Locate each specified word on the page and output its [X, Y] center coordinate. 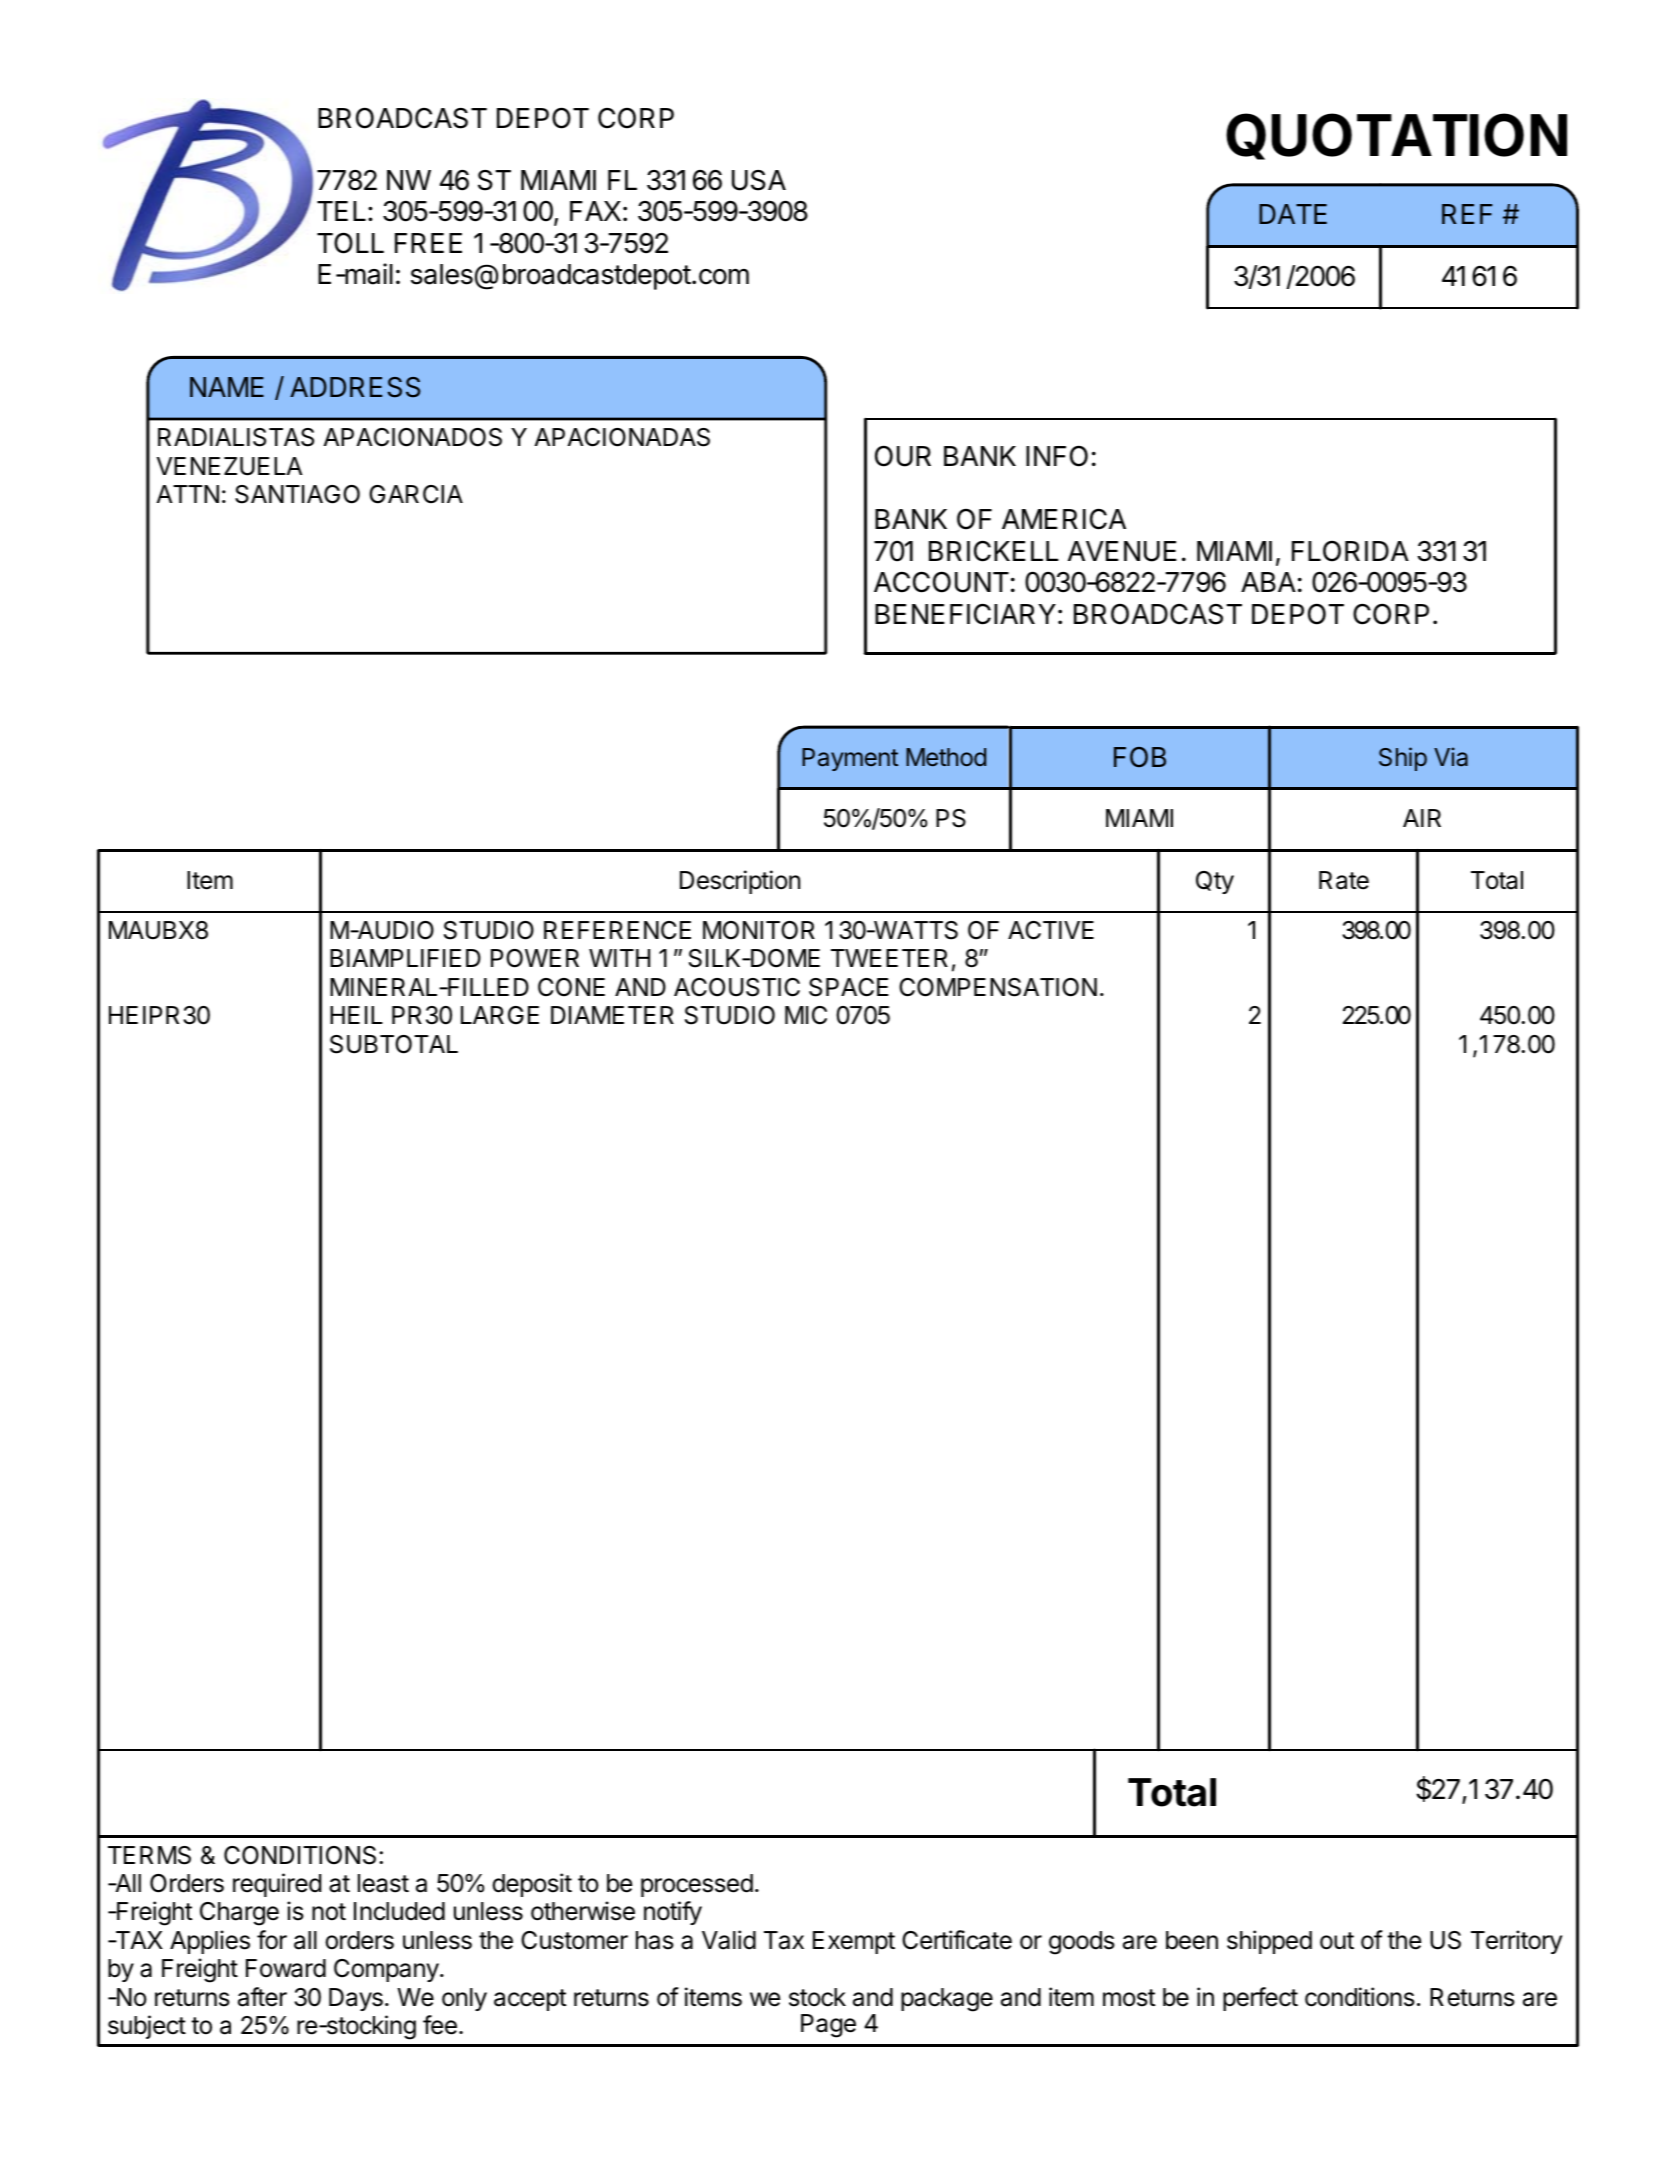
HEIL [356, 1015]
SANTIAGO [297, 494]
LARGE [500, 1015]
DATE [1293, 214]
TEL [343, 211]
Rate [1344, 880]
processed [697, 1885]
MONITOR [759, 930]
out [1337, 1941]
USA [759, 180]
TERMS [149, 1855]
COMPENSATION [998, 987]
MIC [806, 1015]
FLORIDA [1350, 551]
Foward [286, 1968]
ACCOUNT [941, 582]
